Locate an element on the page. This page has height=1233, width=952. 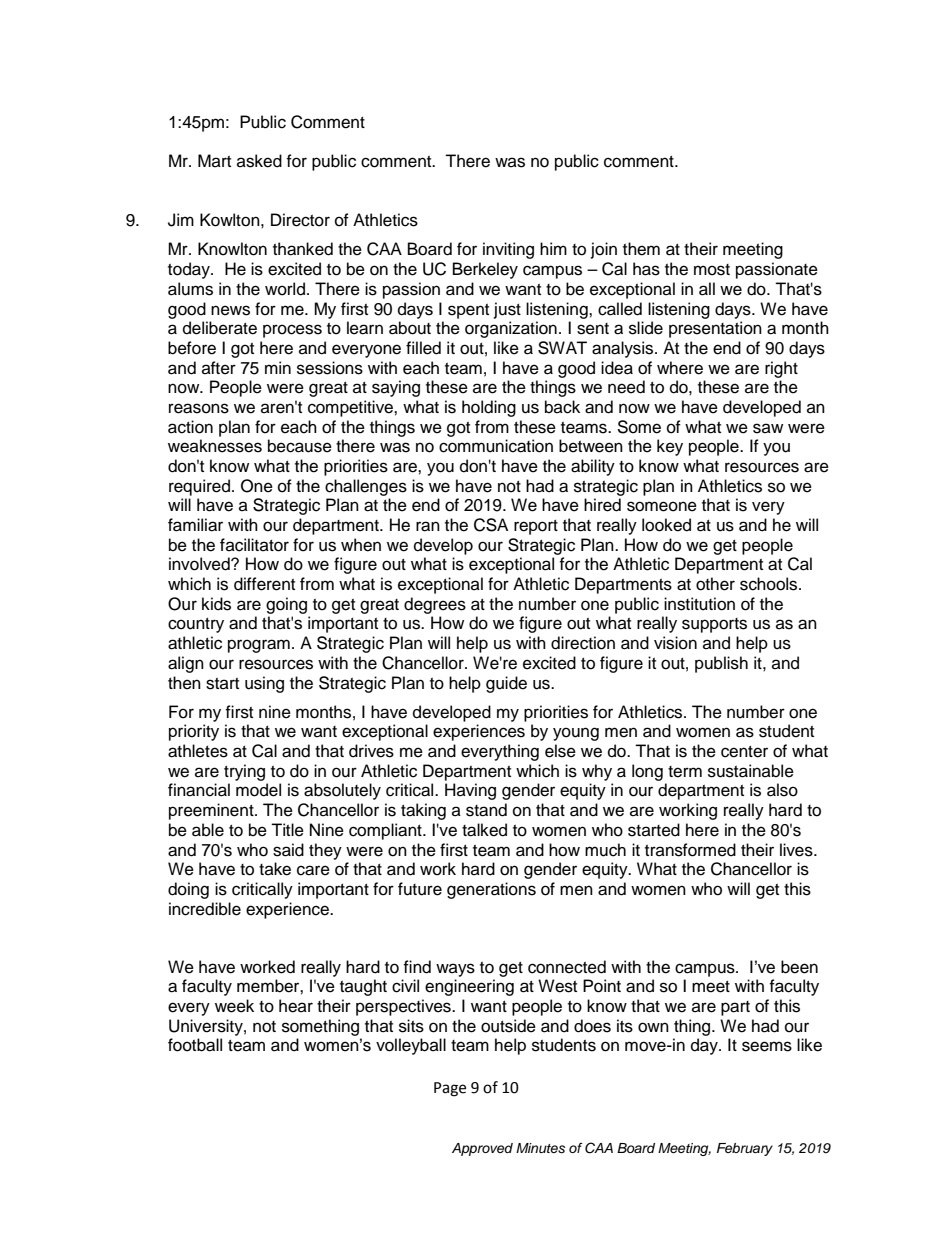
inviting is located at coordinates (508, 250).
